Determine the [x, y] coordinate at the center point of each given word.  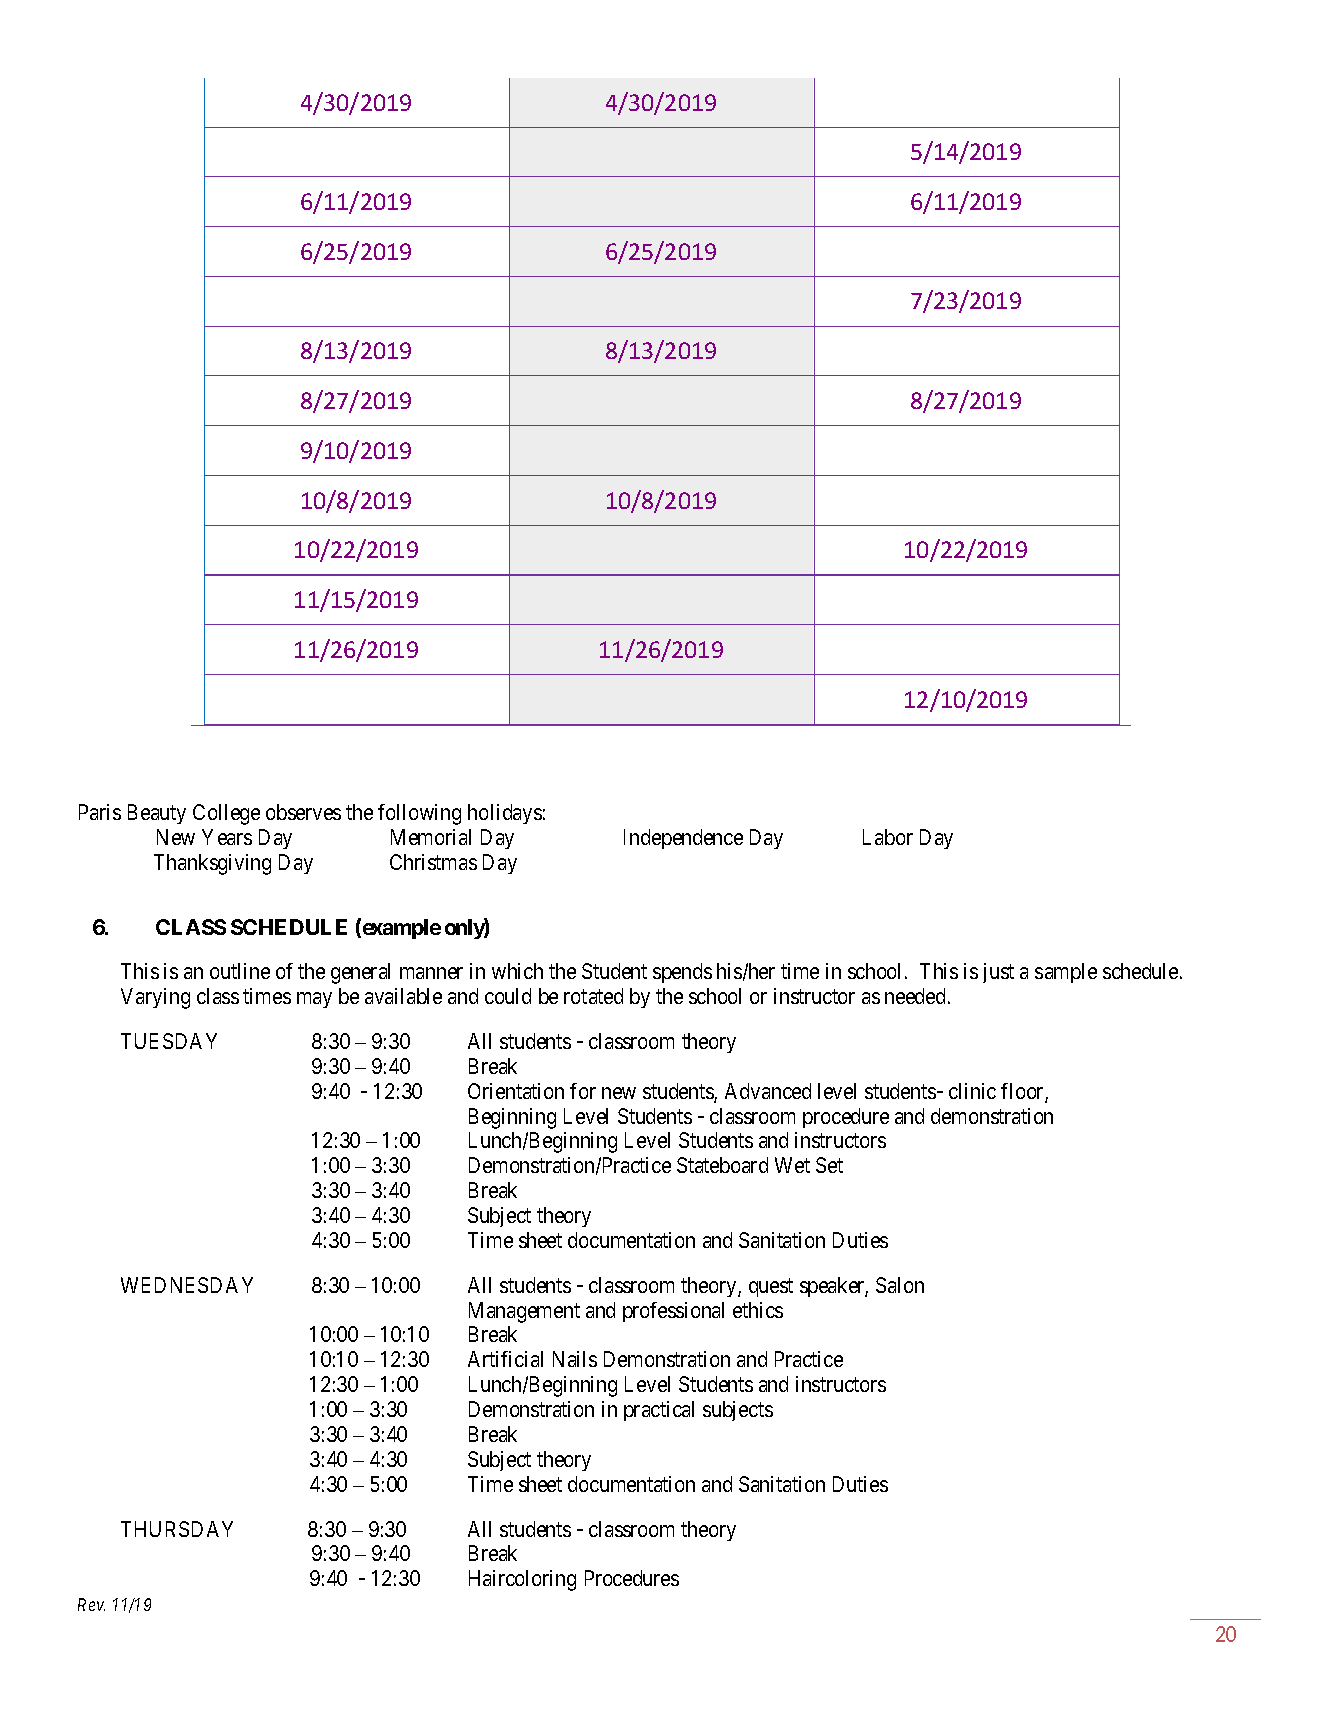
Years [227, 837]
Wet [792, 1165]
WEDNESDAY [187, 1285]
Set [829, 1165]
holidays [505, 814]
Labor [888, 837]
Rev [91, 1604]
